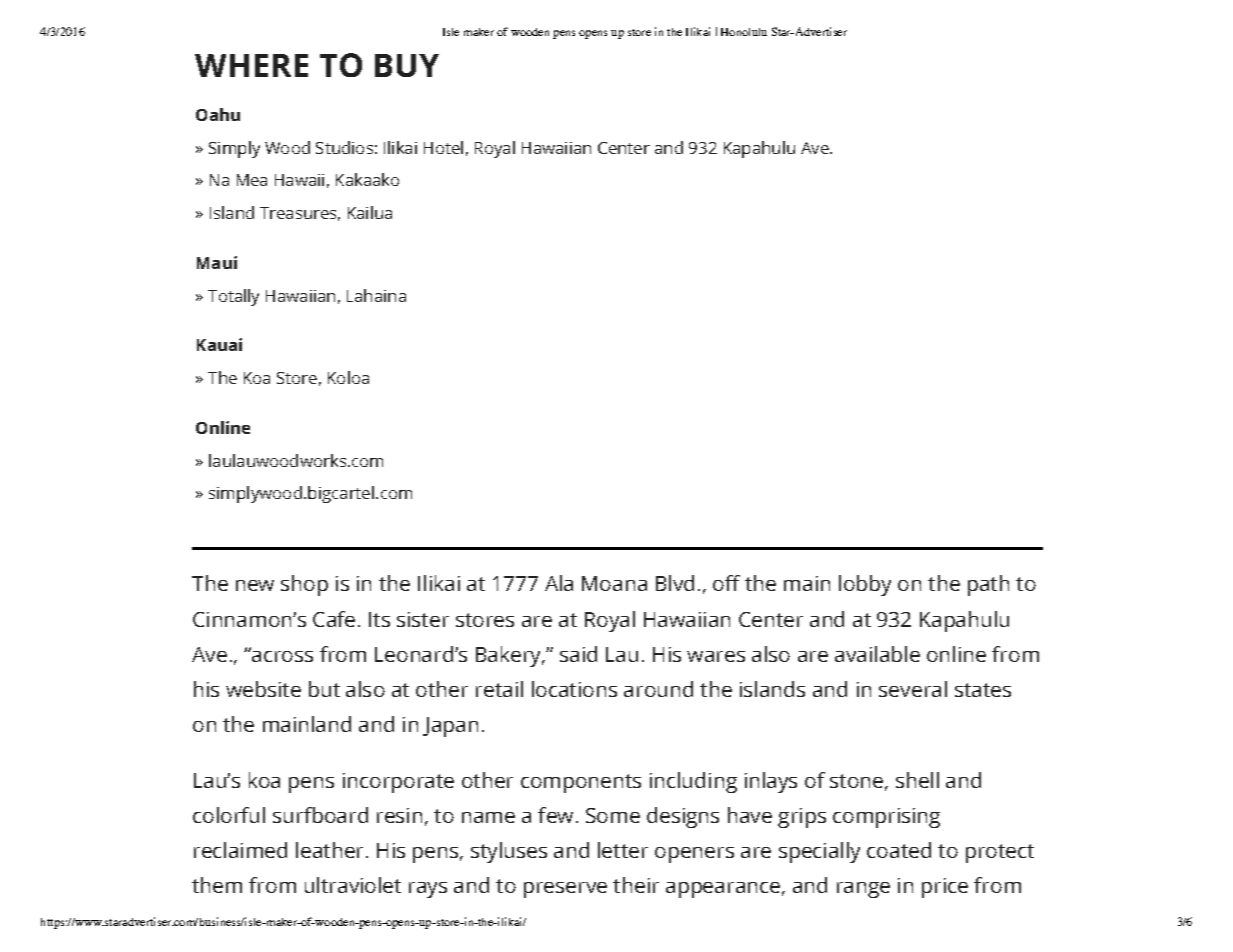 Image resolution: width=1233 pixels, height=952 pixels. What do you see at coordinates (329, 850) in the screenshot?
I see `leather` at bounding box center [329, 850].
